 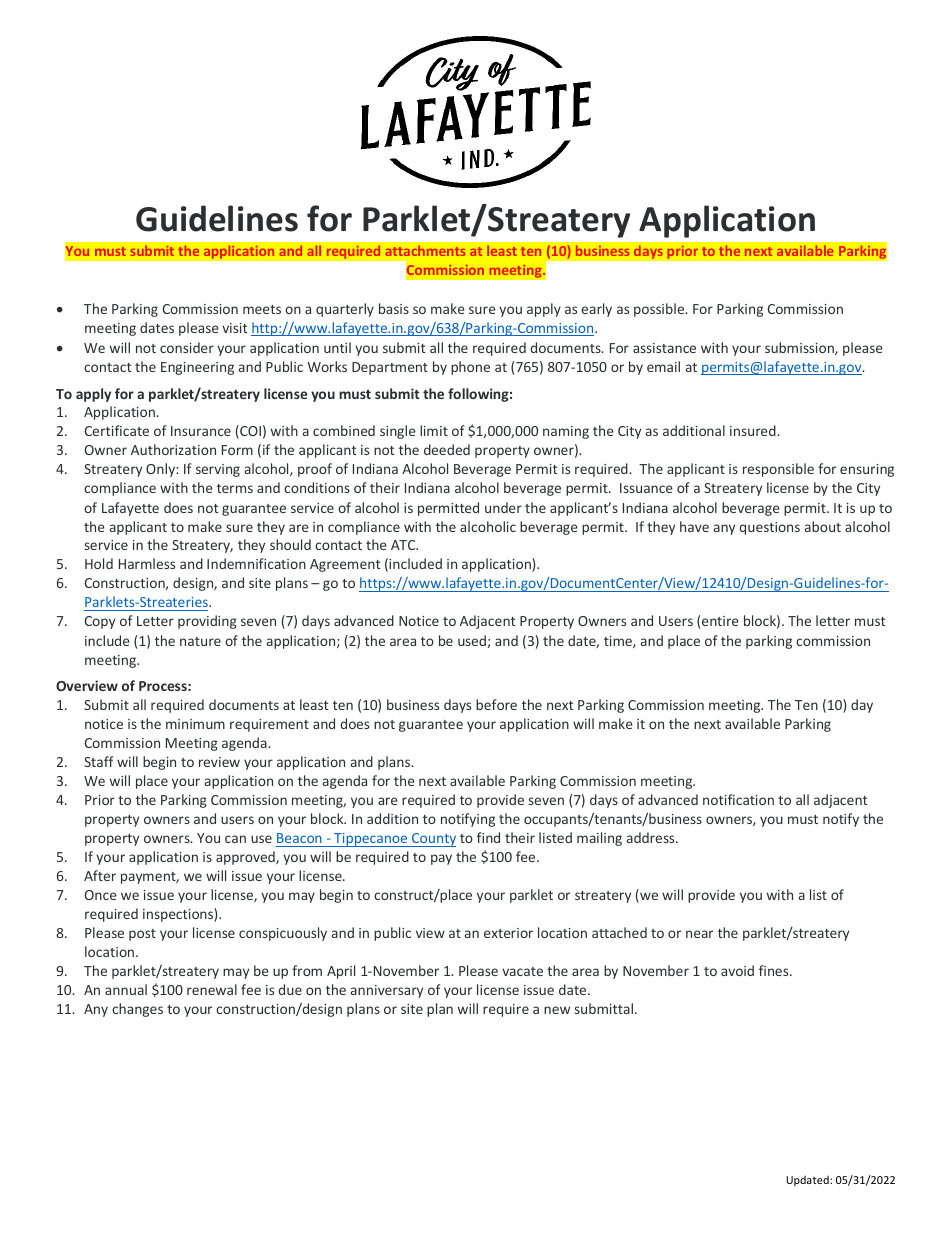 What do you see at coordinates (522, 971) in the screenshot?
I see `vacate` at bounding box center [522, 971].
